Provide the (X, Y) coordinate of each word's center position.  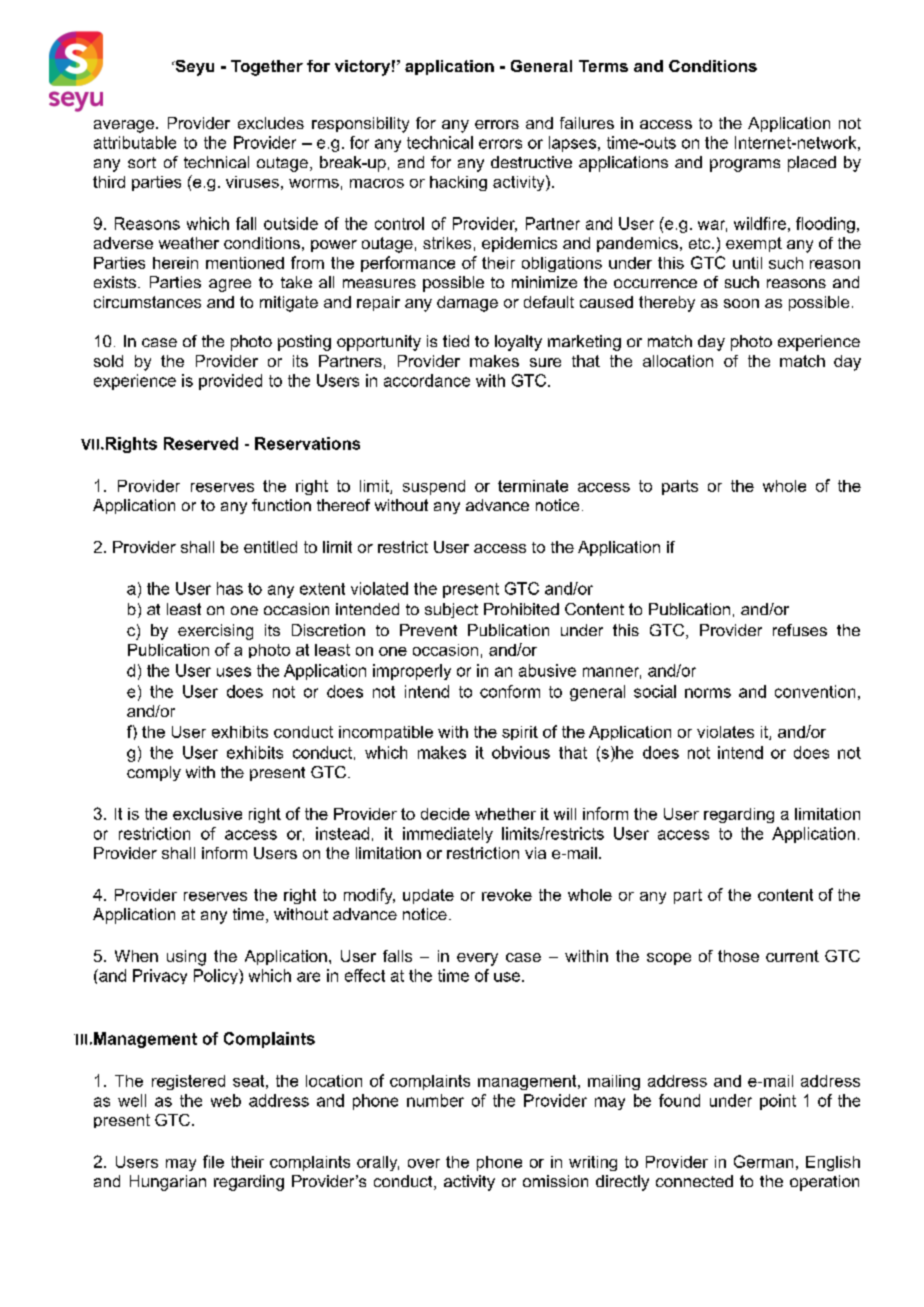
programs (745, 165)
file (213, 1161)
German (763, 1161)
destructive (531, 162)
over (424, 1163)
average (124, 126)
